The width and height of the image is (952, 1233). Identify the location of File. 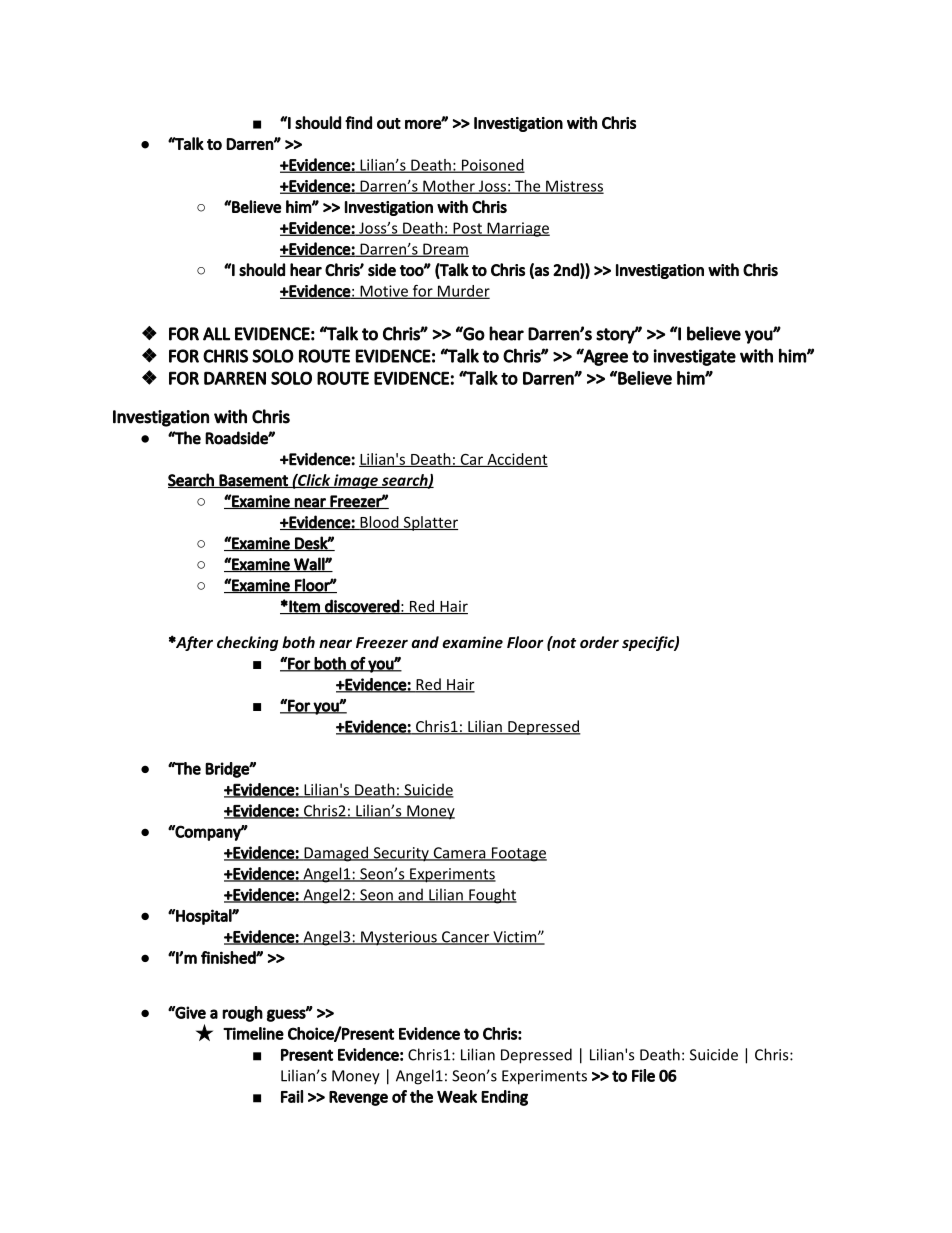
(643, 1075).
